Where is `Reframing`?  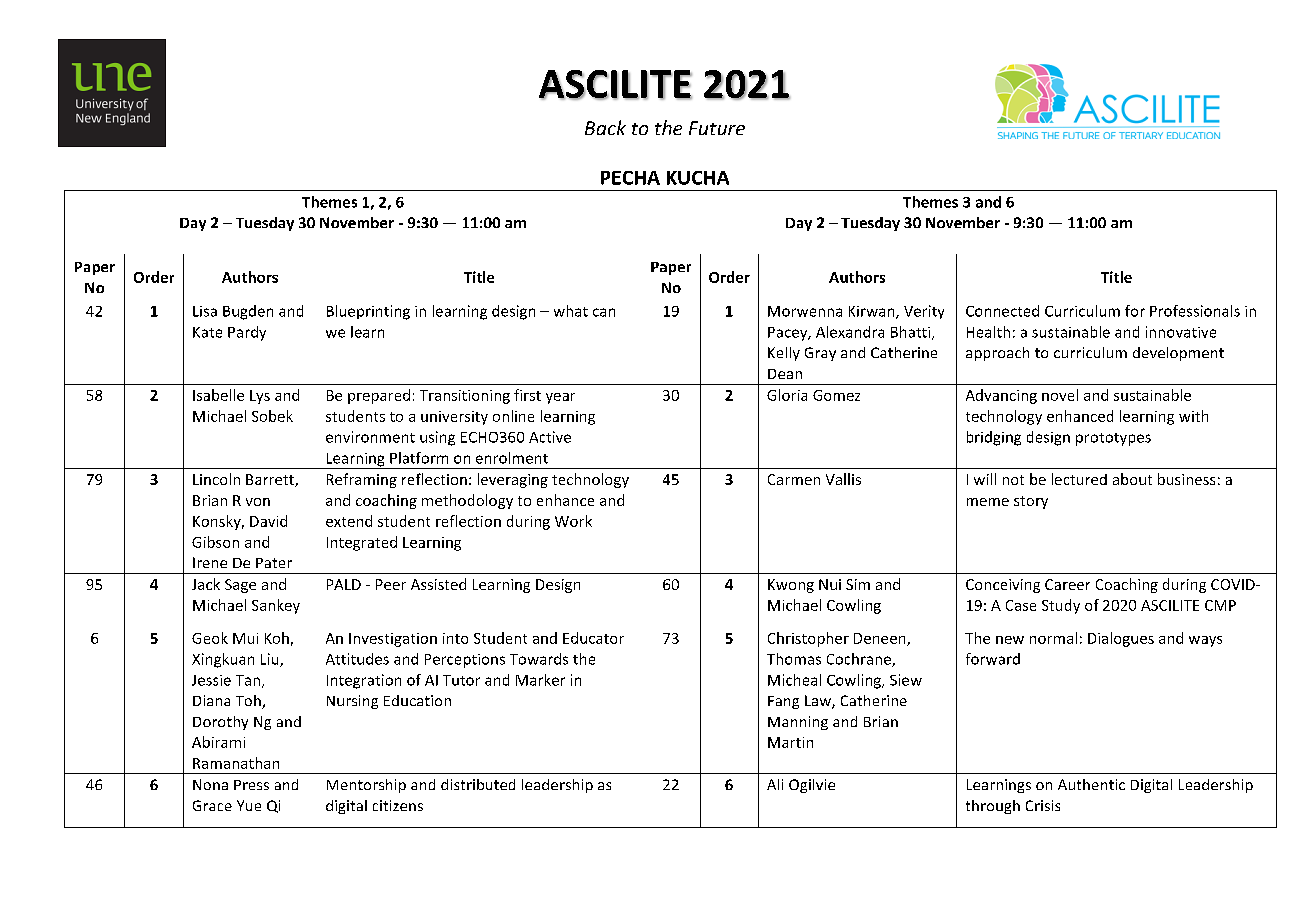 Reframing is located at coordinates (362, 480).
